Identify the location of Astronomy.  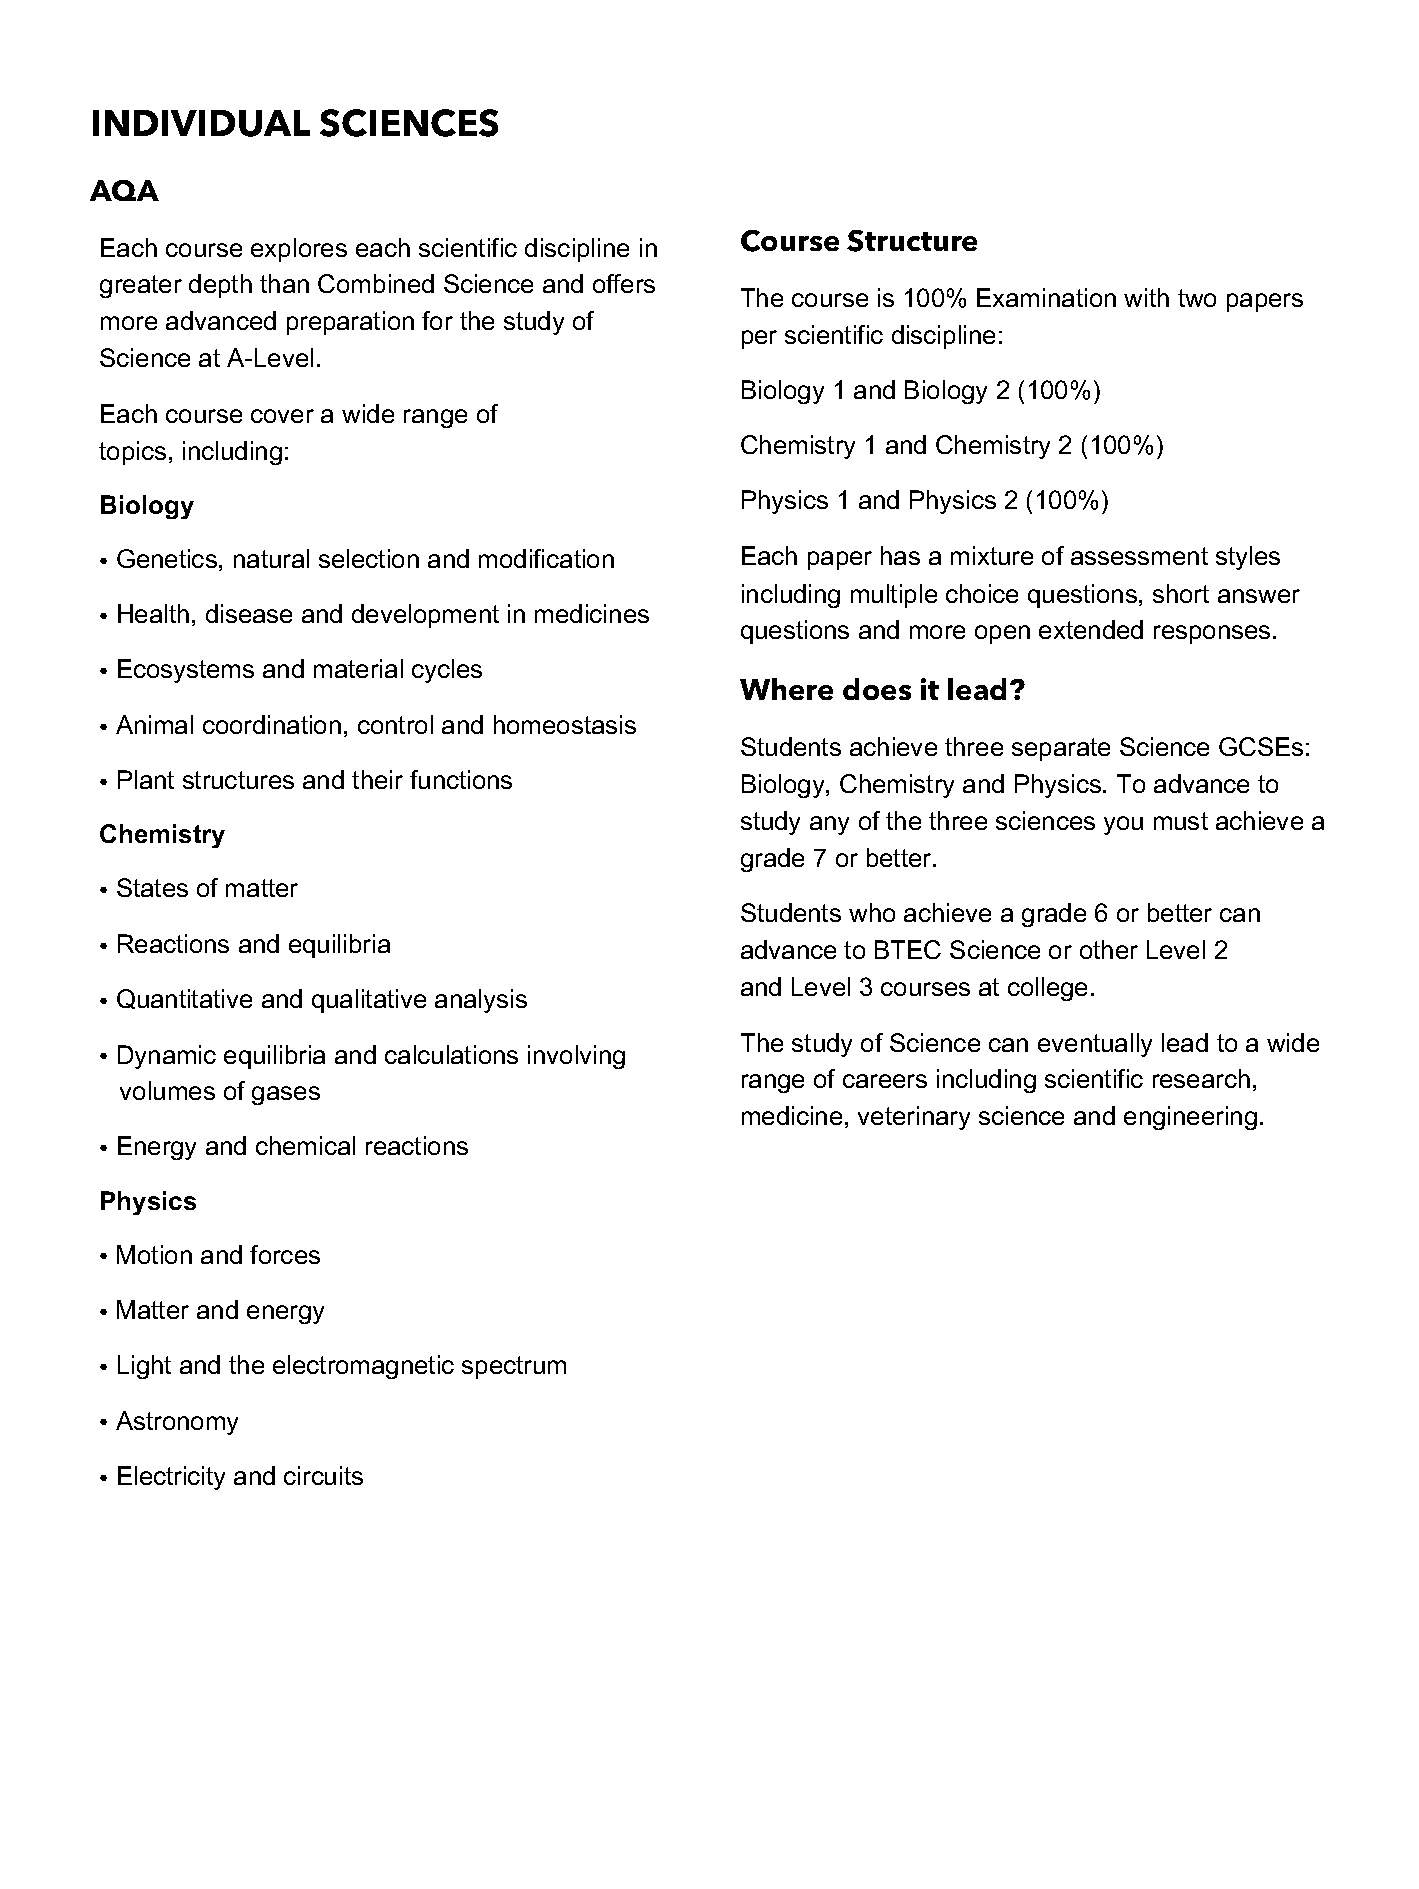
(177, 1423).
